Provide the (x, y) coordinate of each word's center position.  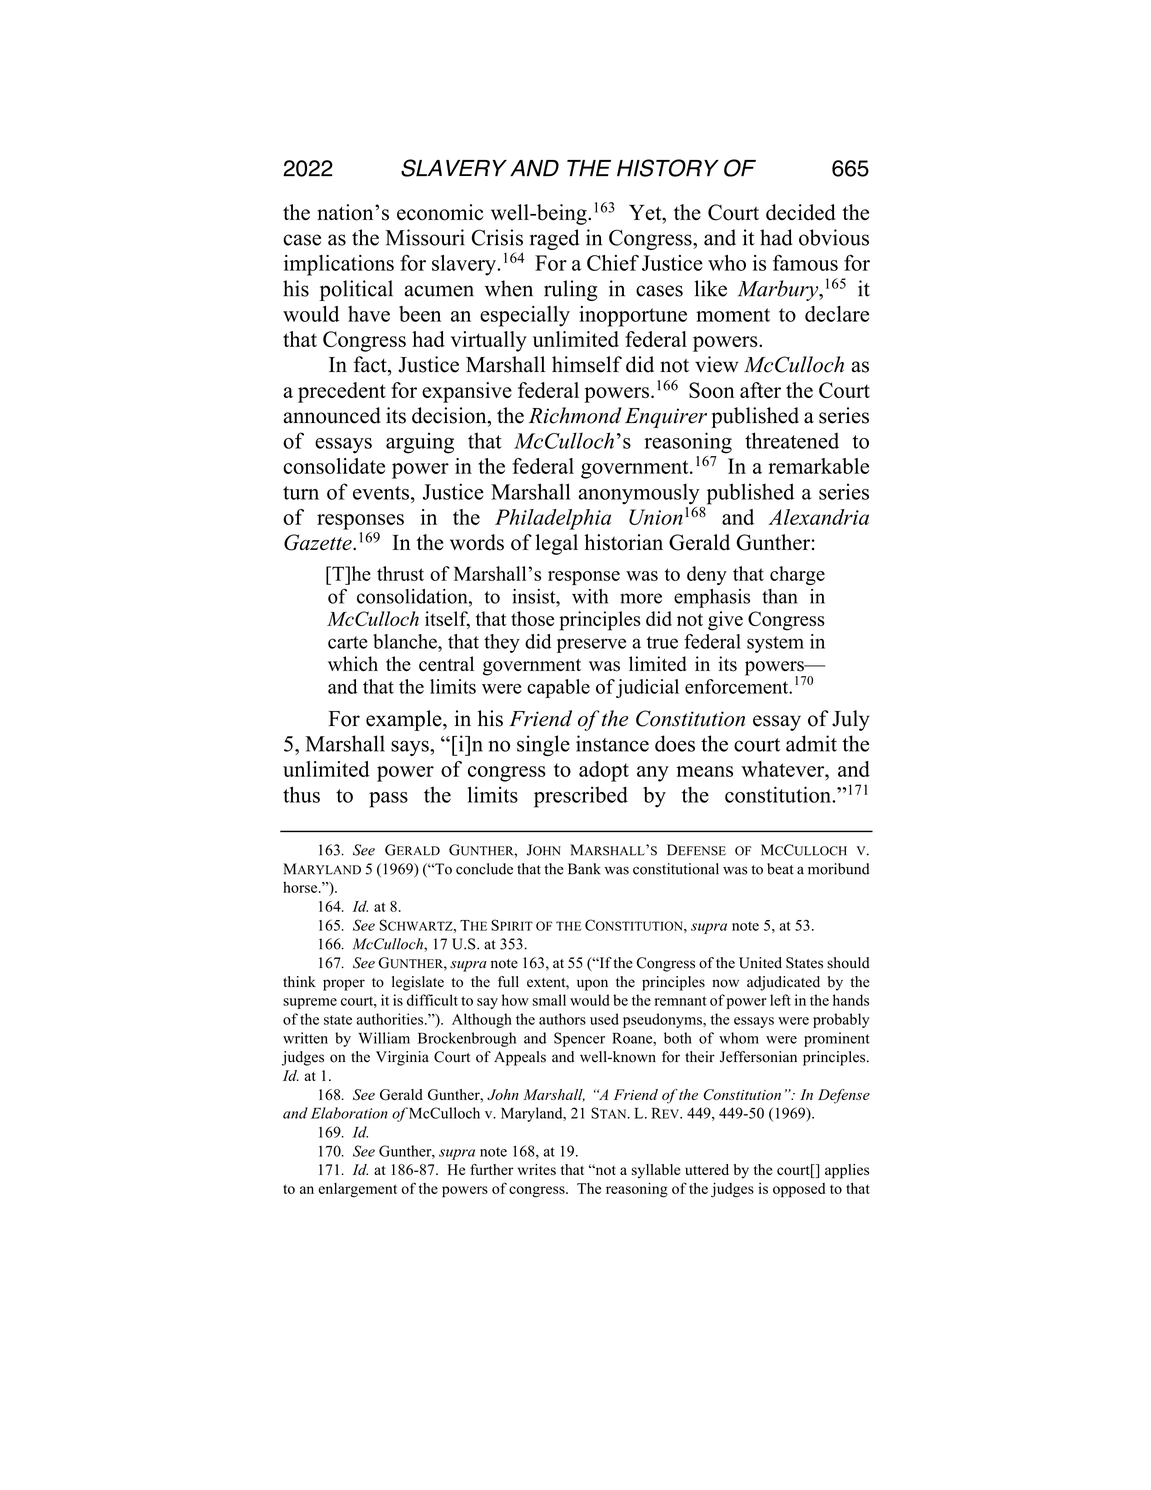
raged (554, 239)
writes (537, 1169)
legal (556, 544)
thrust (400, 573)
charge (797, 575)
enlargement (357, 1190)
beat (780, 869)
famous (805, 262)
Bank (584, 869)
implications (339, 265)
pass (388, 800)
